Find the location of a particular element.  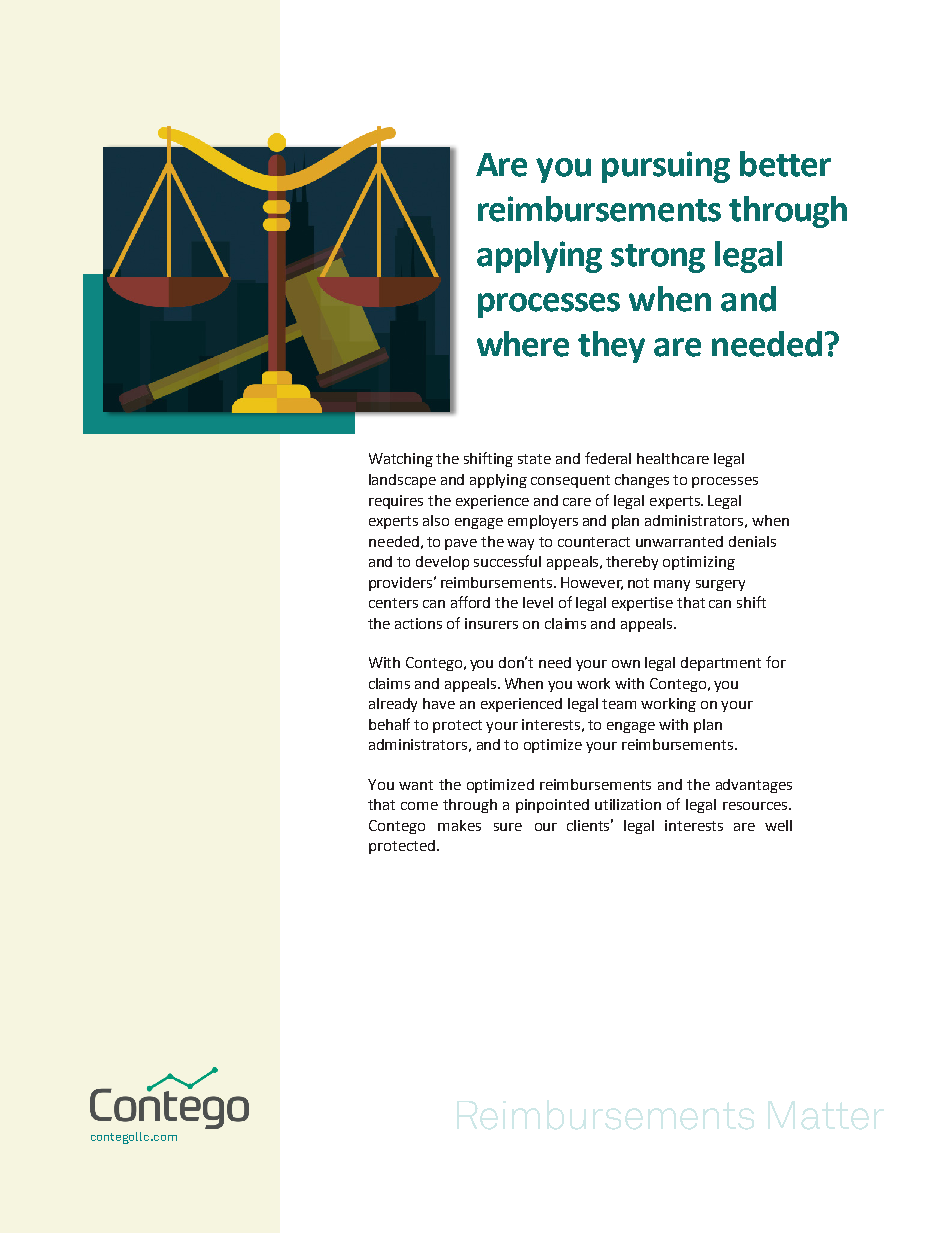

where is located at coordinates (523, 344).
